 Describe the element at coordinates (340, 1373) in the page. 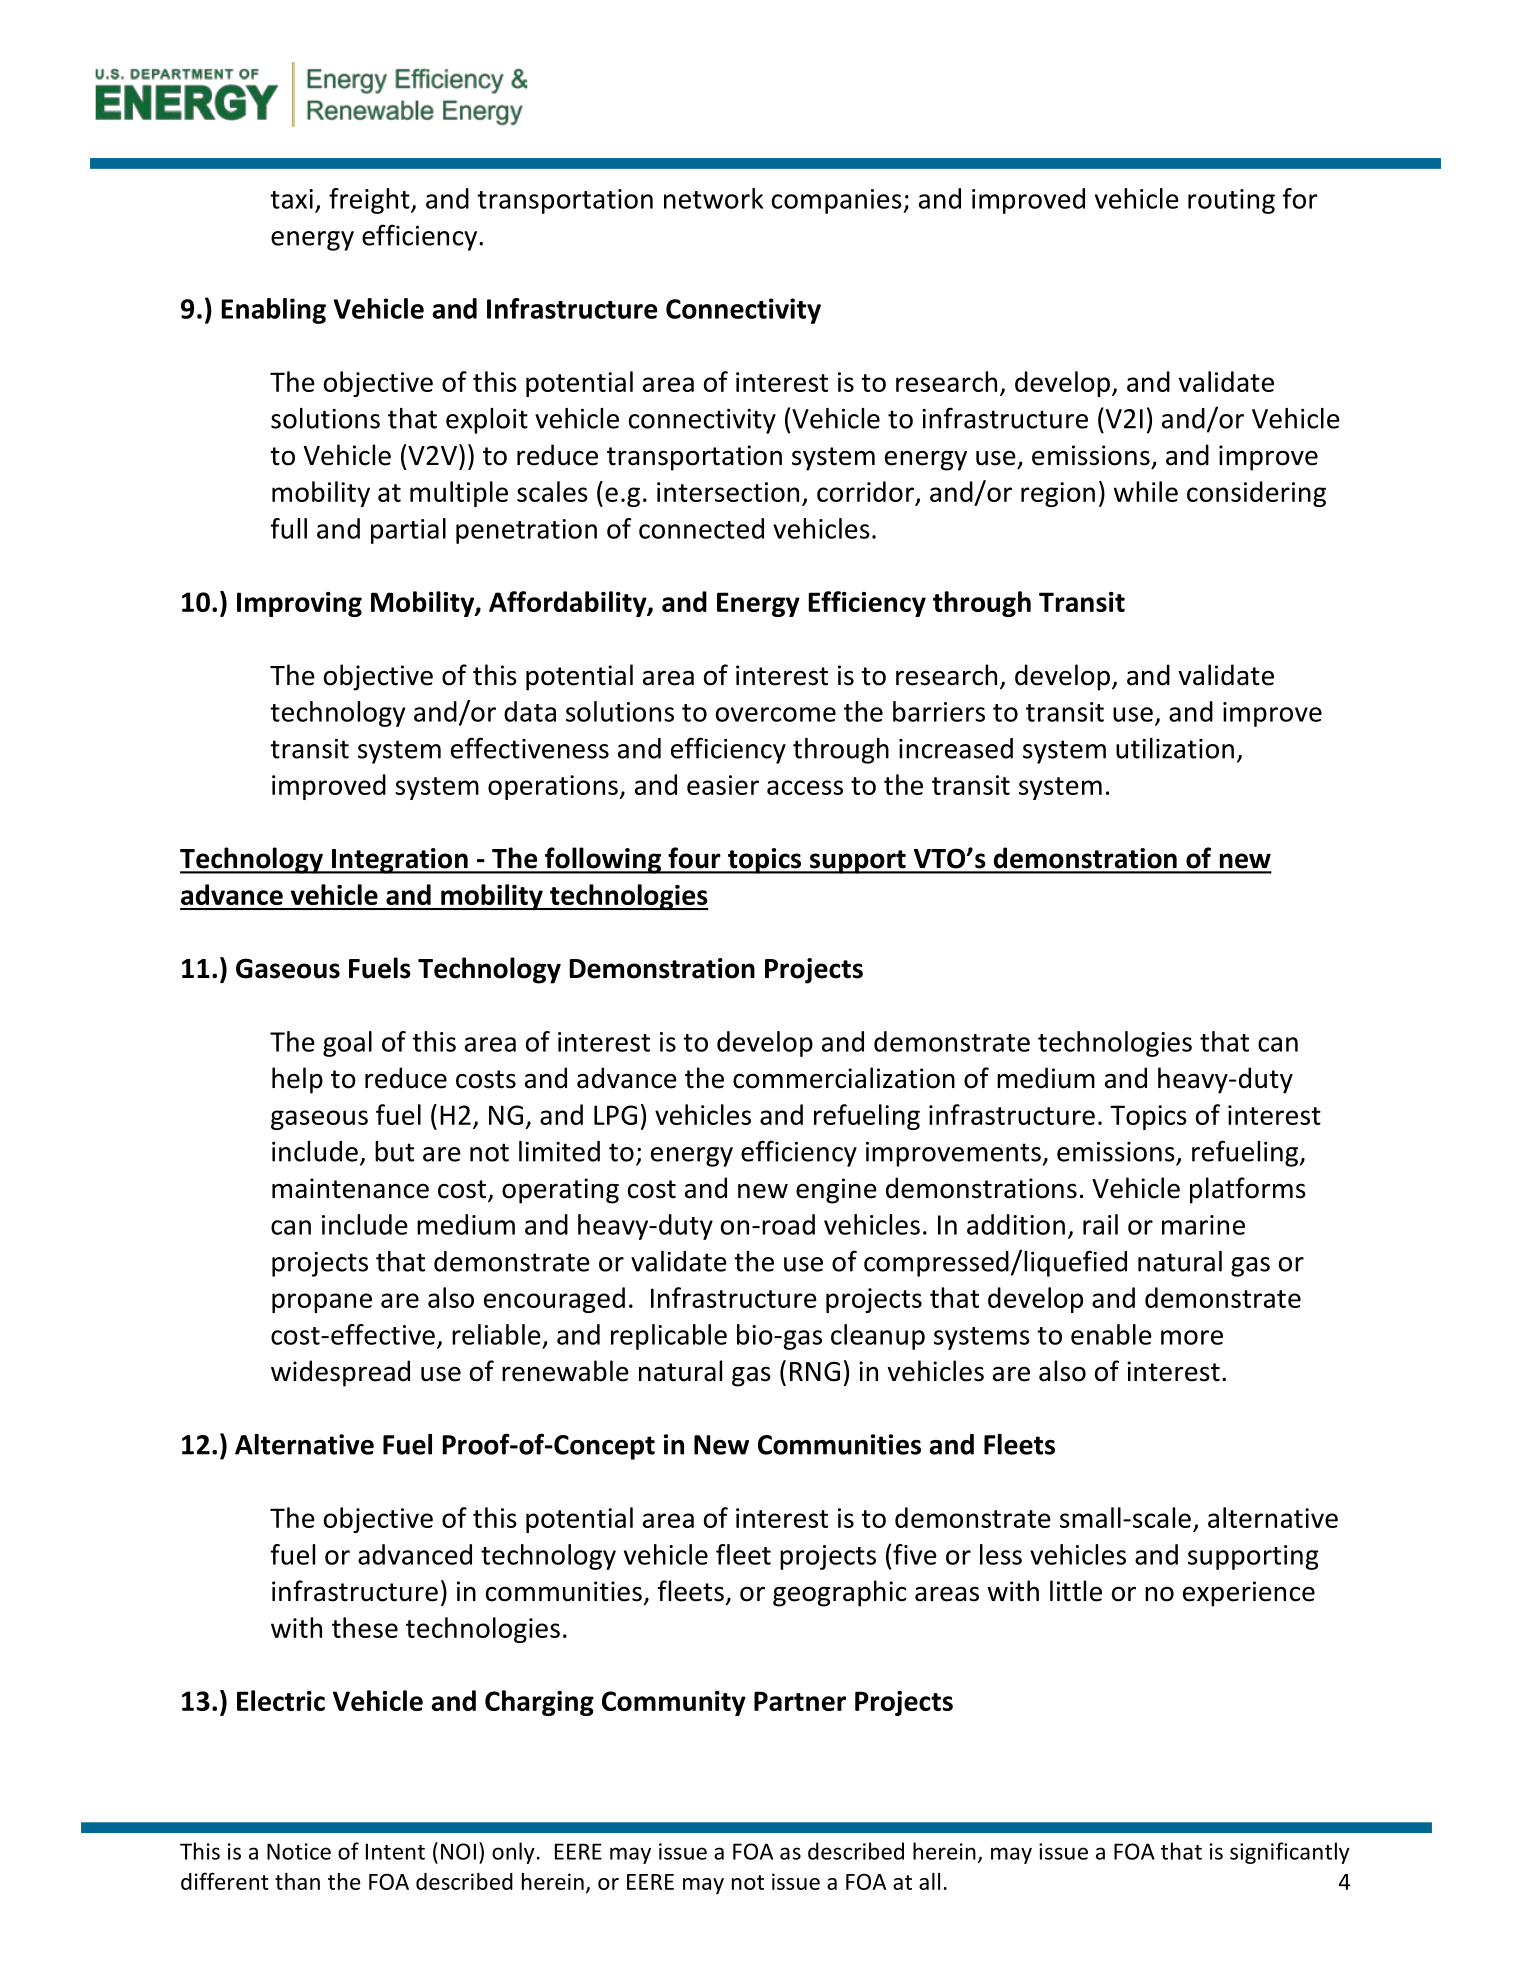

I see `widespread` at that location.
